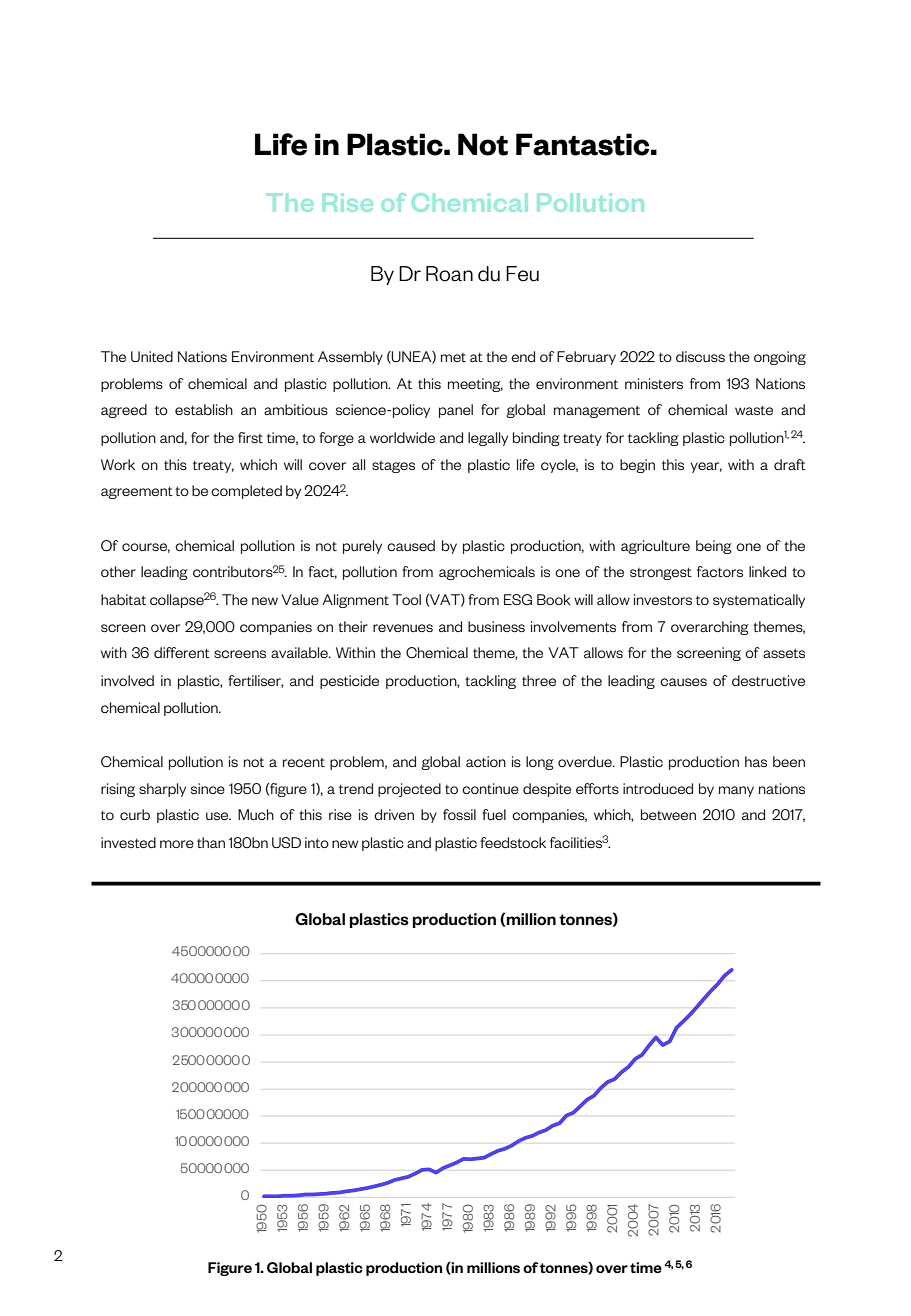 This page has width=911, height=1316. I want to click on panel, so click(456, 411).
